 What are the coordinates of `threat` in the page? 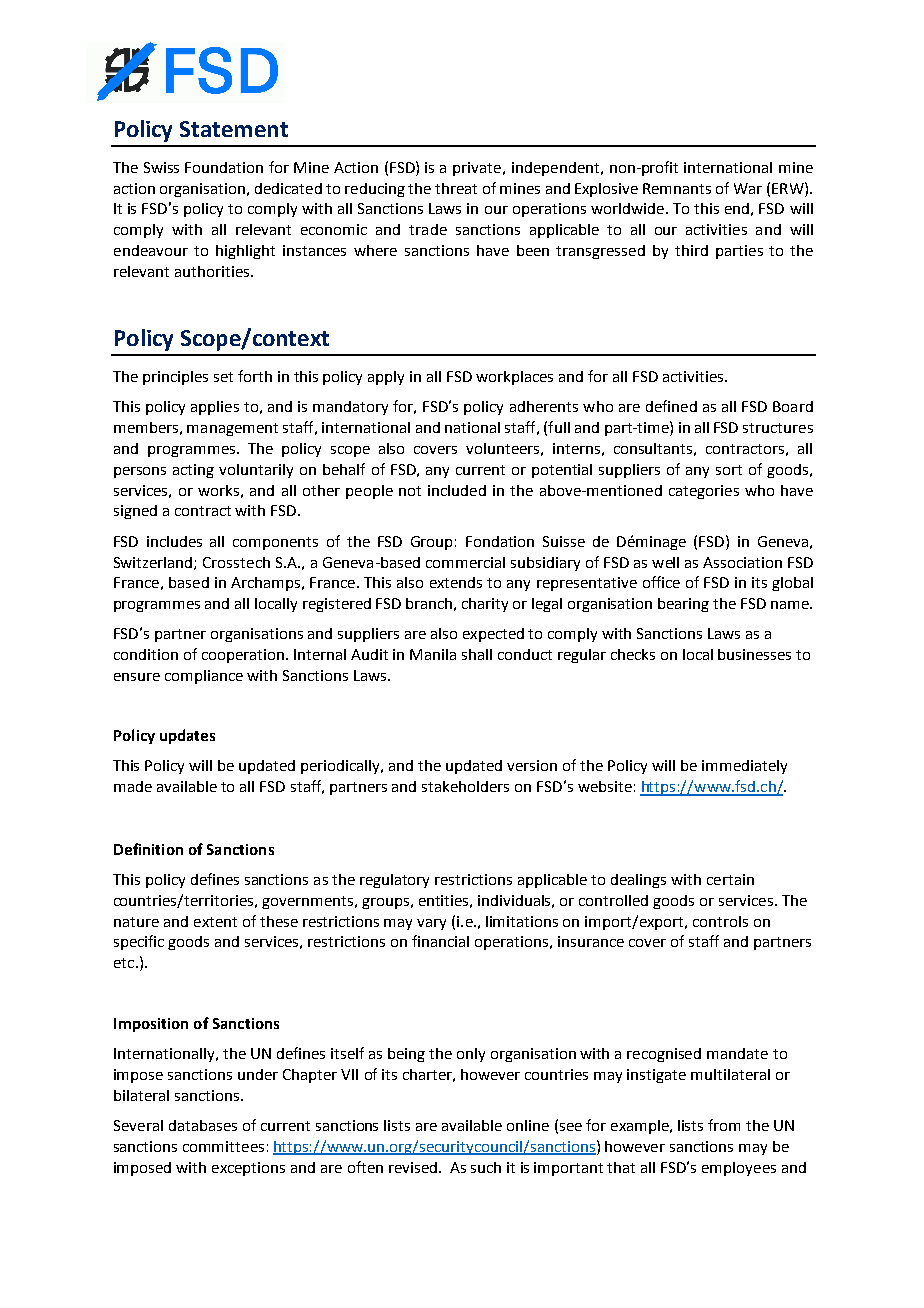 It's located at (456, 188).
